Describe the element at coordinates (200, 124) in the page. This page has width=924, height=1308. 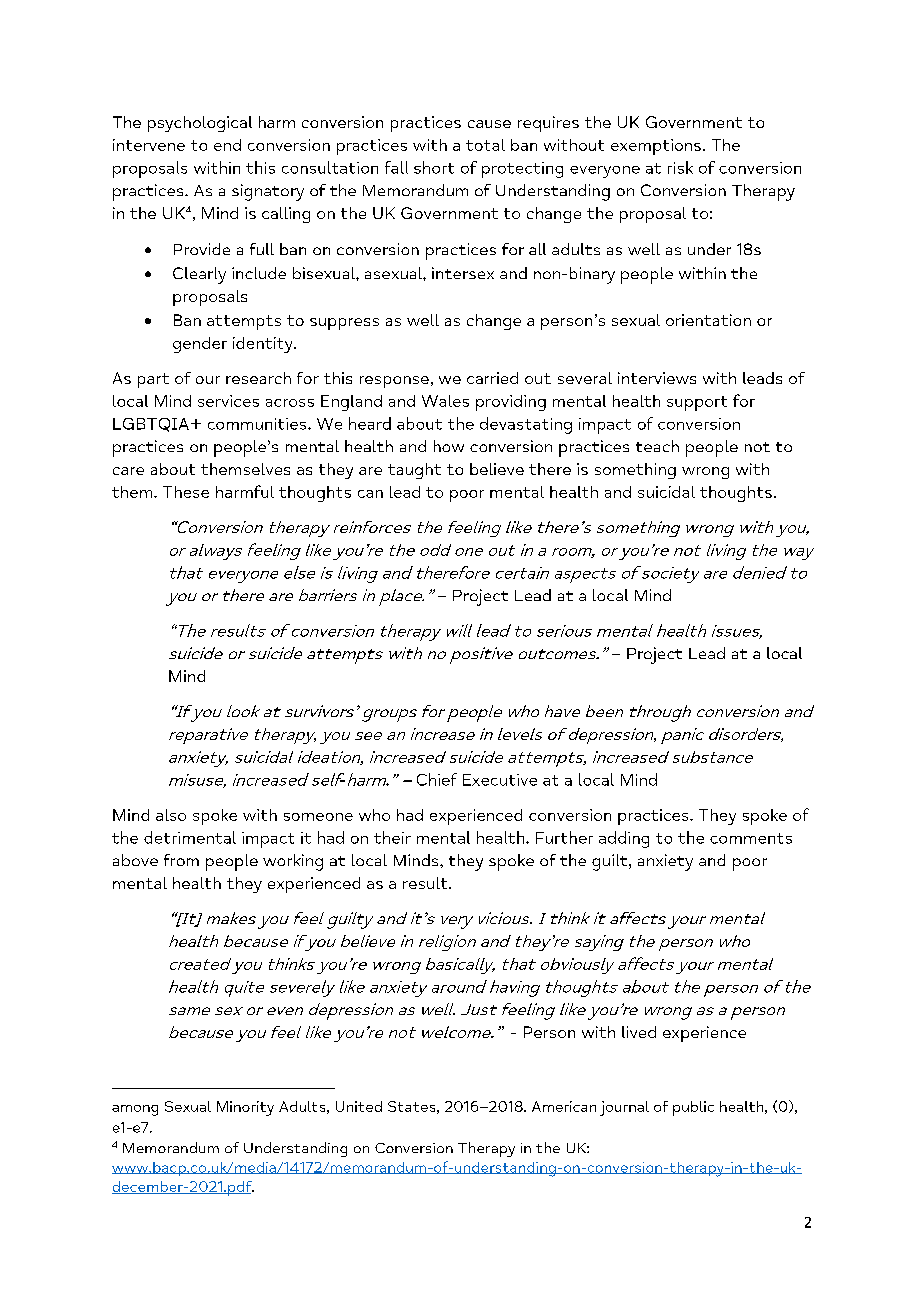
I see `psychological` at that location.
